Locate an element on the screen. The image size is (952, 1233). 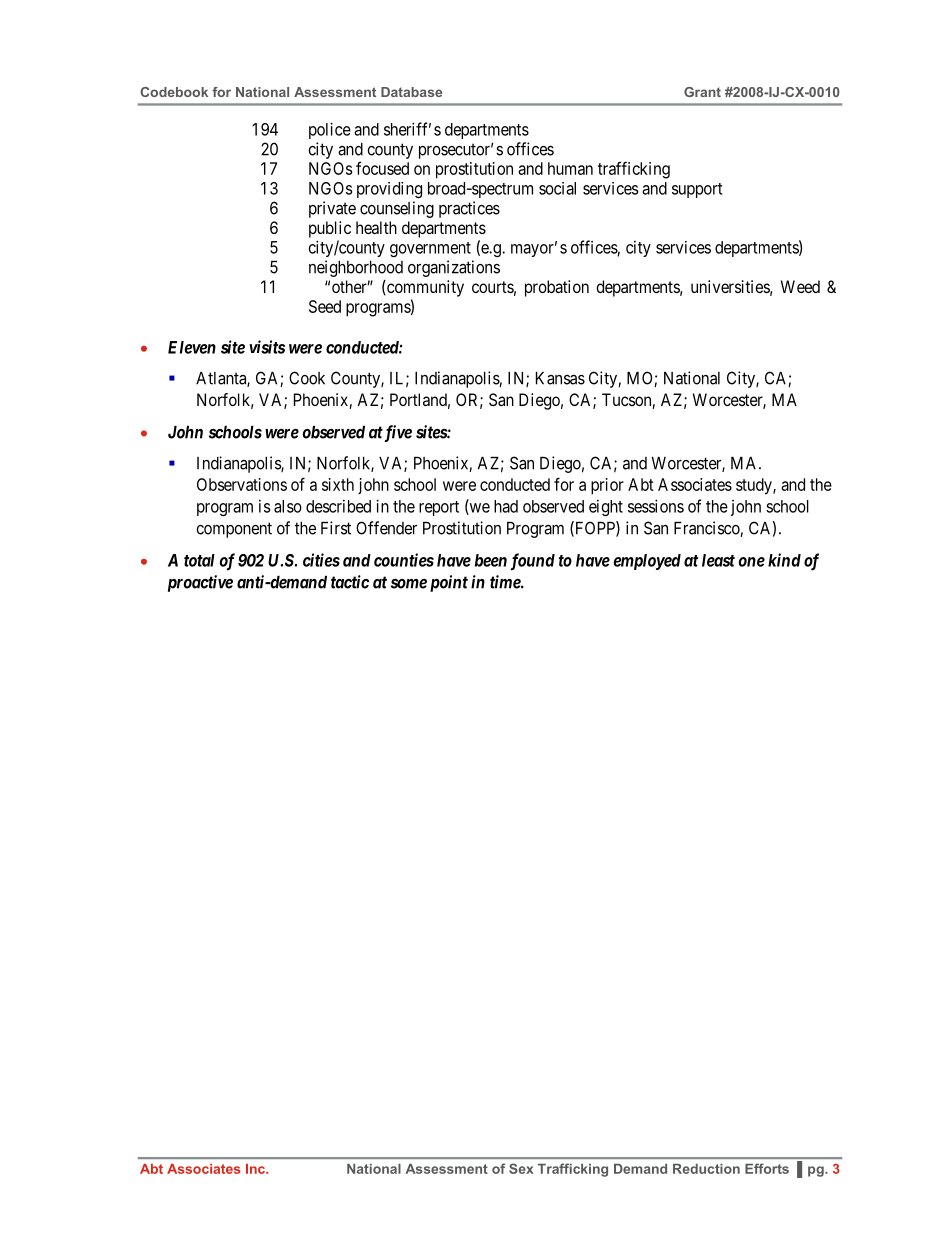
police is located at coordinates (330, 130).
